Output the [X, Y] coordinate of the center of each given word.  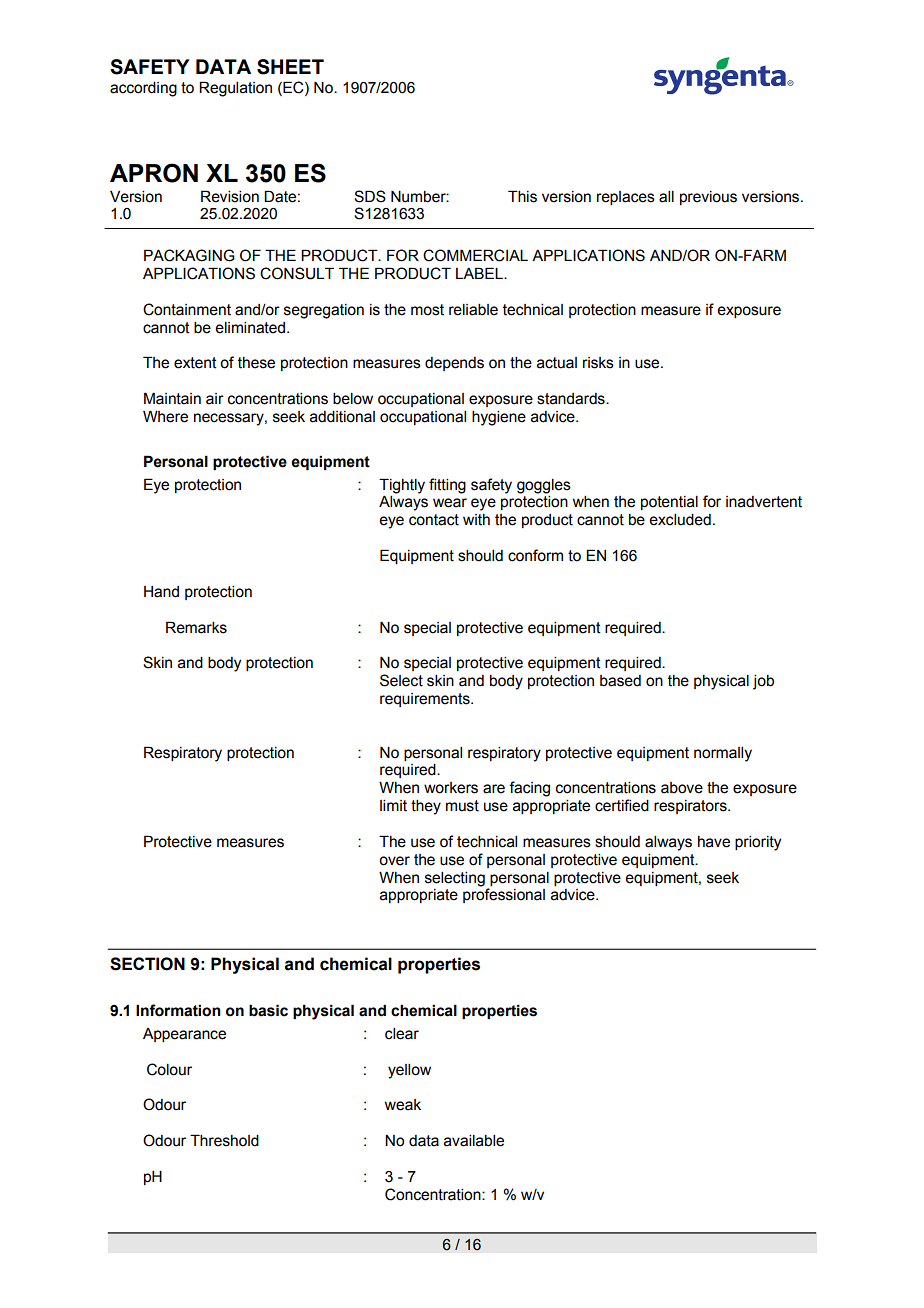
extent [195, 363]
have [714, 842]
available [474, 1141]
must [462, 806]
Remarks [196, 627]
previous [708, 198]
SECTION [147, 964]
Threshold [224, 1140]
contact [434, 520]
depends [454, 364]
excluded [680, 520]
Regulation [235, 89]
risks [598, 363]
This [522, 196]
